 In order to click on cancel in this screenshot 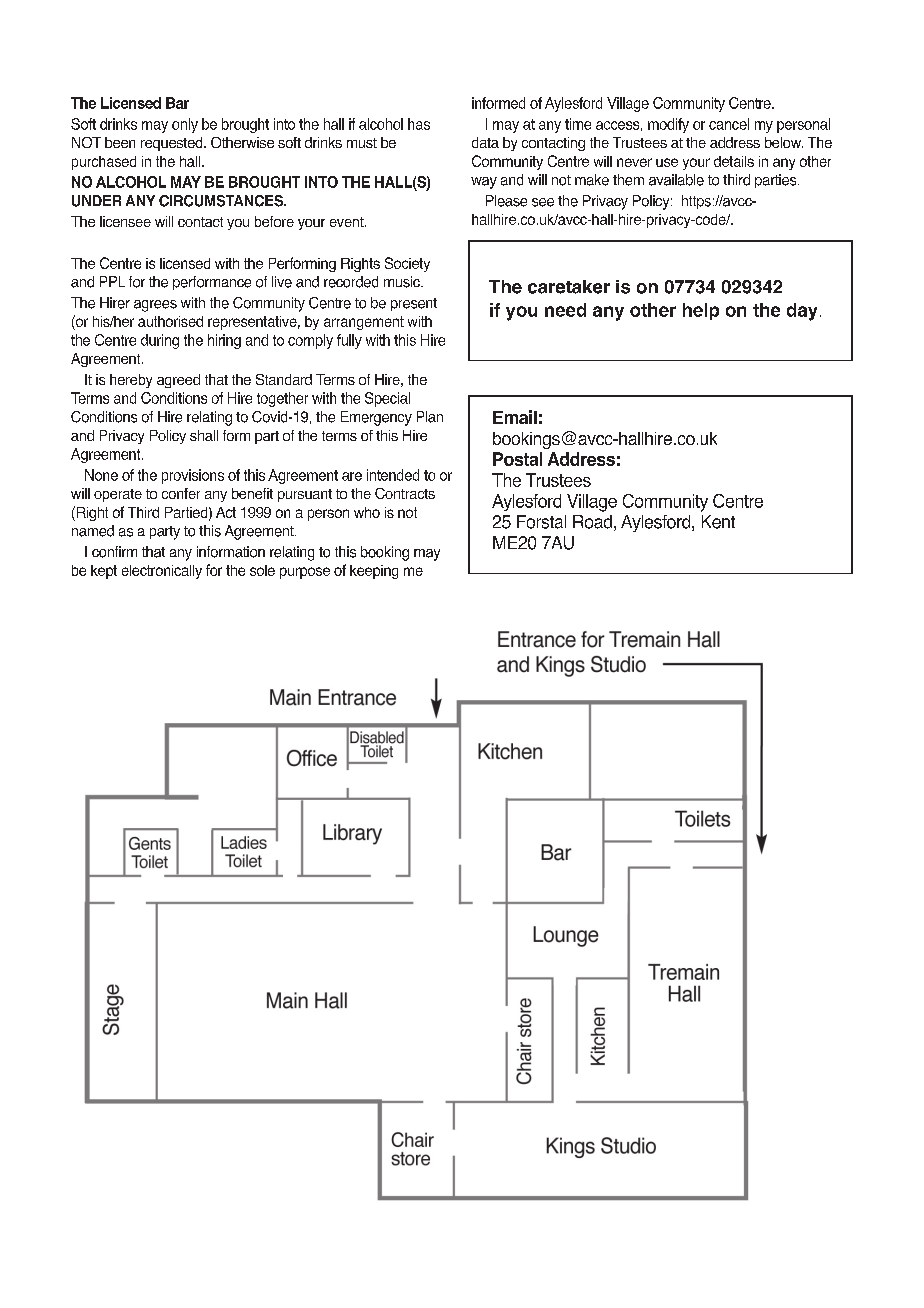, I will do `click(729, 124)`.
